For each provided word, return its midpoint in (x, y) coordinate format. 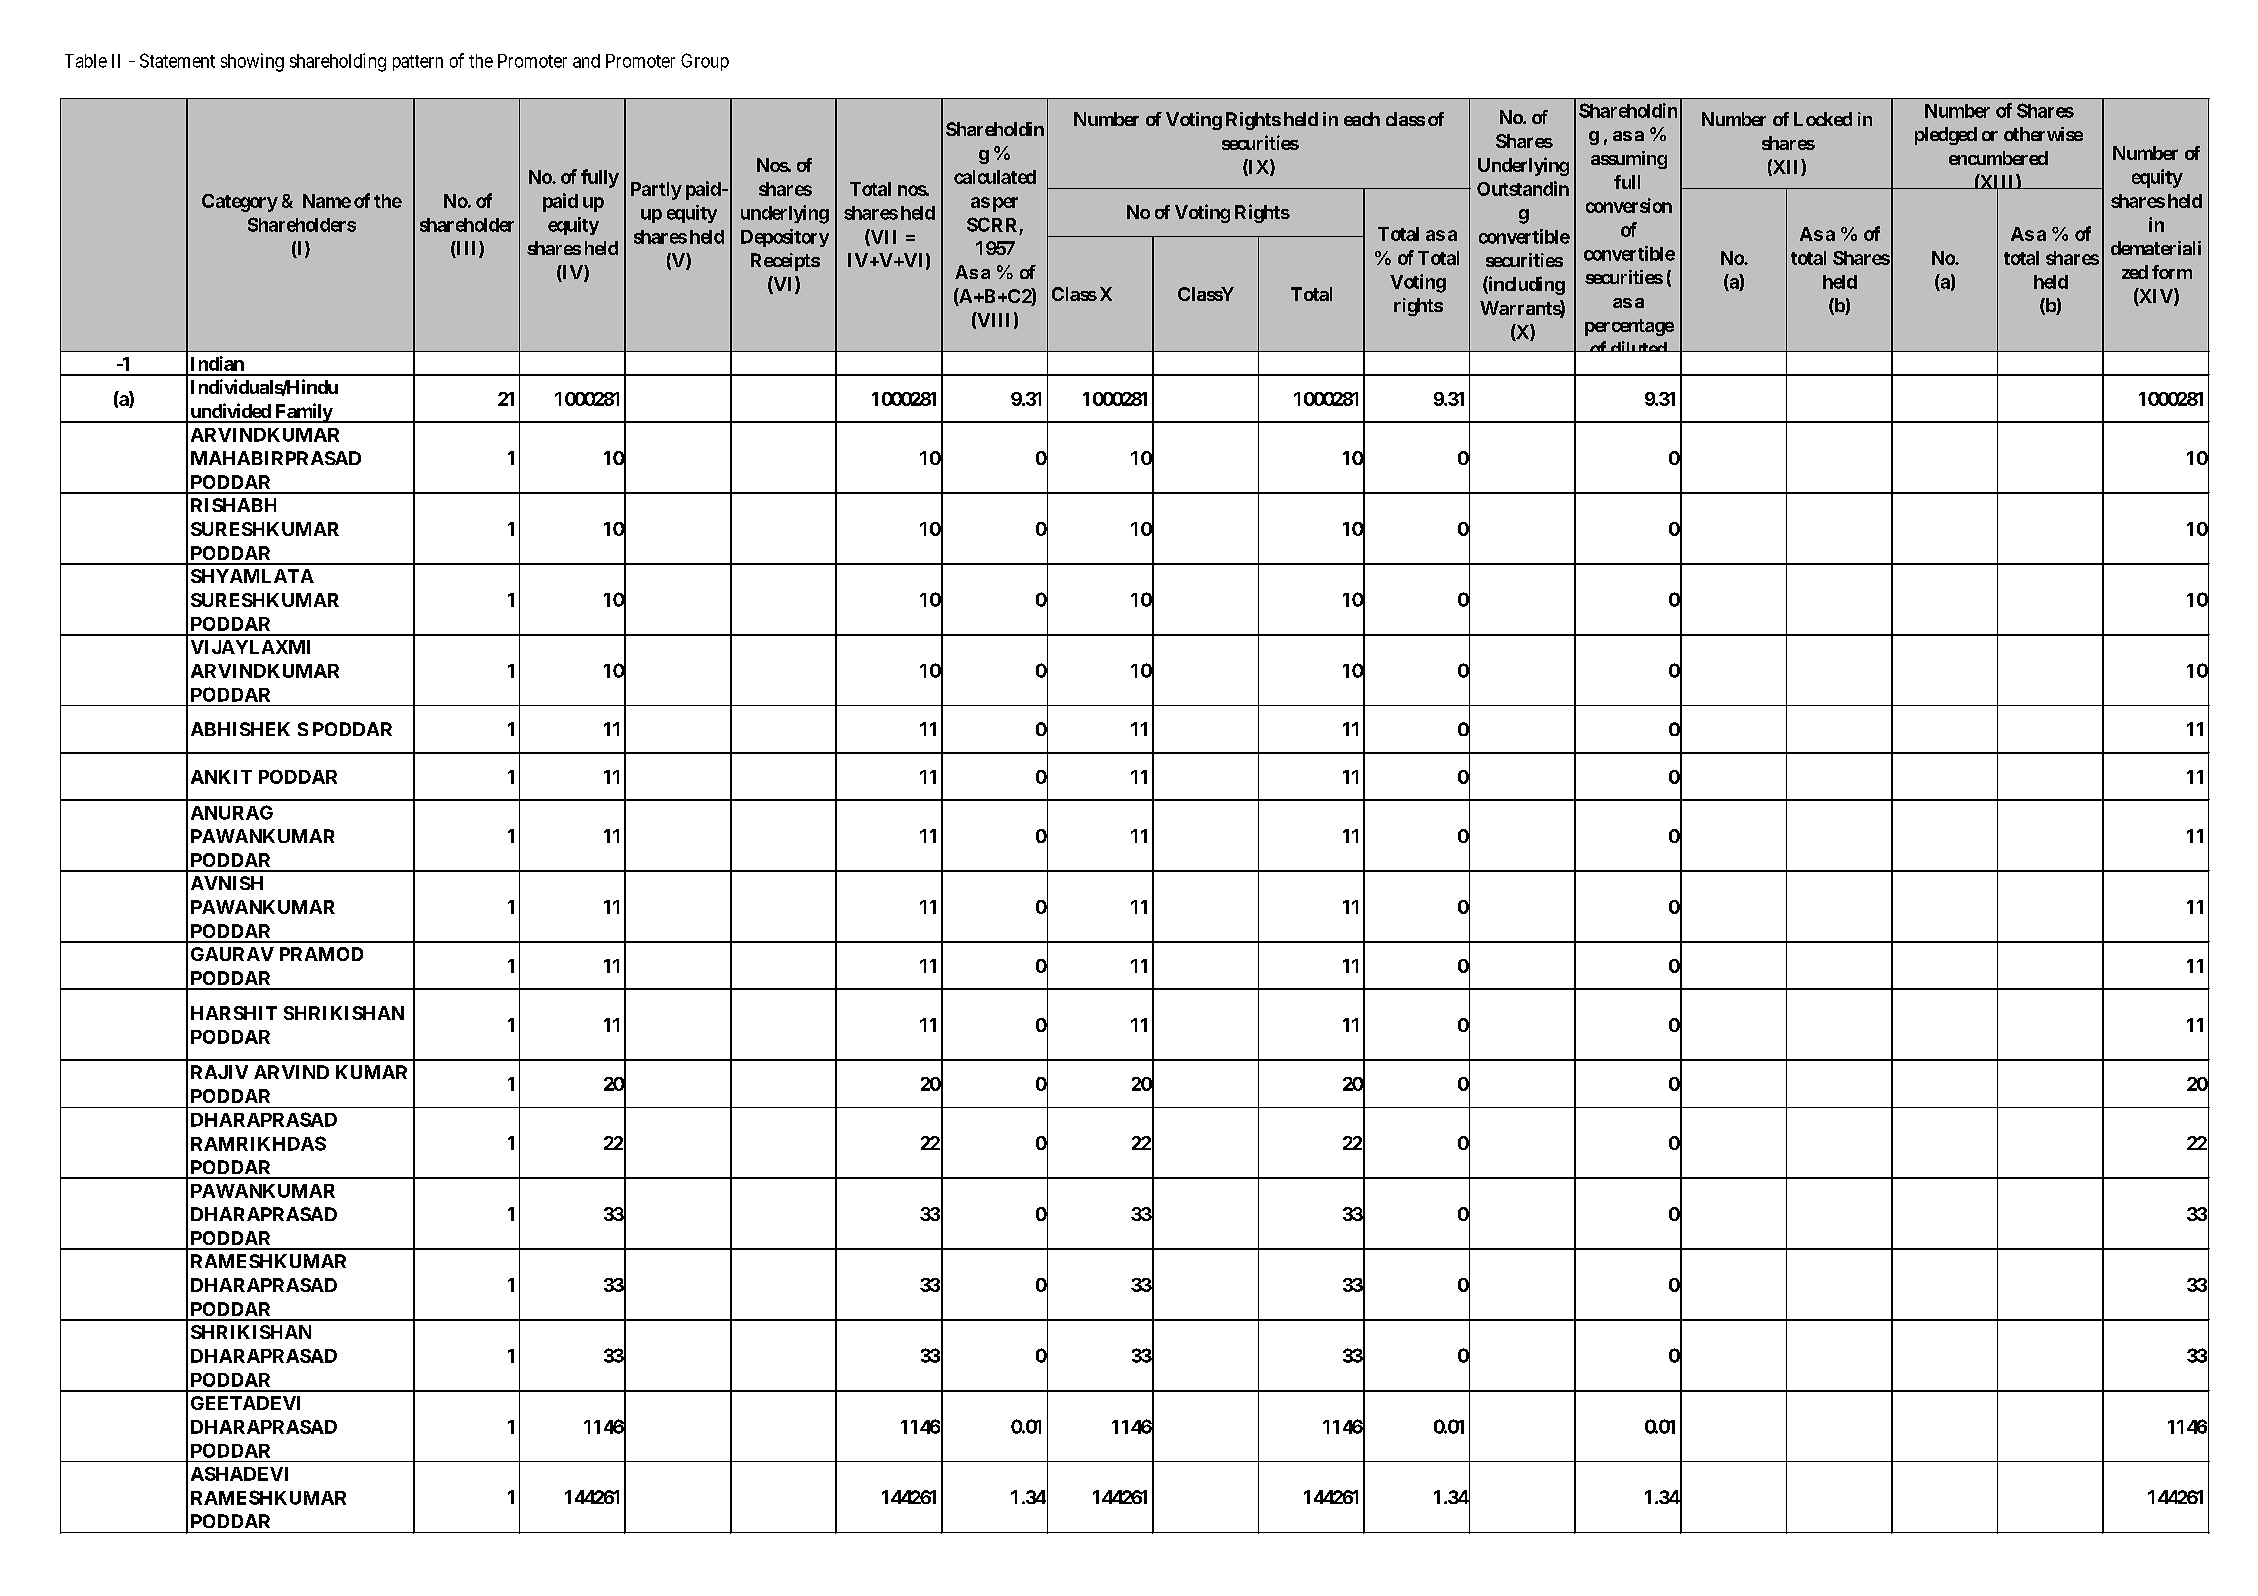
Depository (785, 238)
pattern (418, 63)
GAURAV (232, 954)
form (2172, 272)
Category (240, 203)
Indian (217, 363)
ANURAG (232, 812)
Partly (656, 191)
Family (303, 413)
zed (2135, 272)
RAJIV (219, 1072)
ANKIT (221, 777)
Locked (1823, 119)
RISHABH (233, 505)
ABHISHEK (240, 729)
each (1362, 119)
